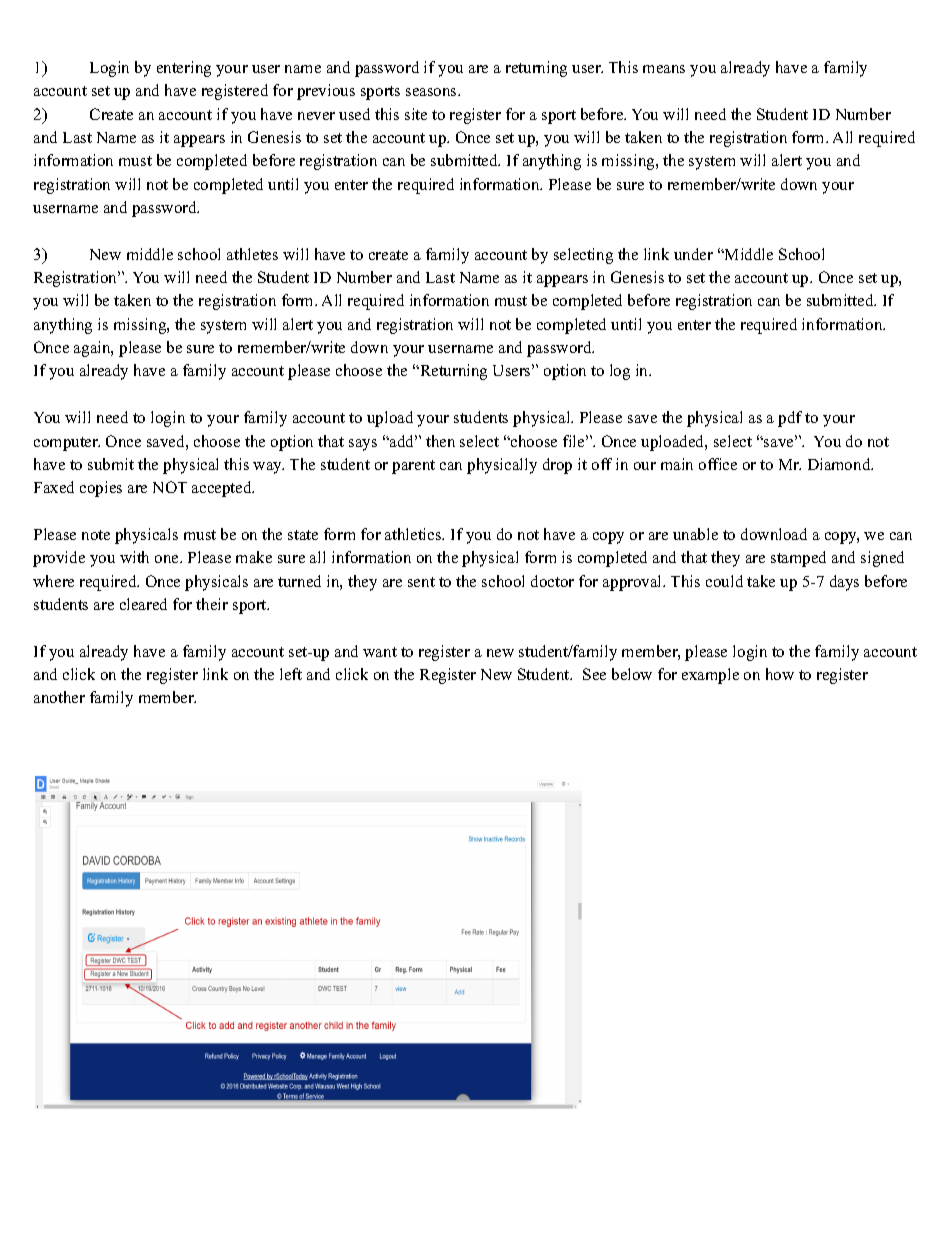  What do you see at coordinates (790, 419) in the screenshot?
I see `pdf` at bounding box center [790, 419].
